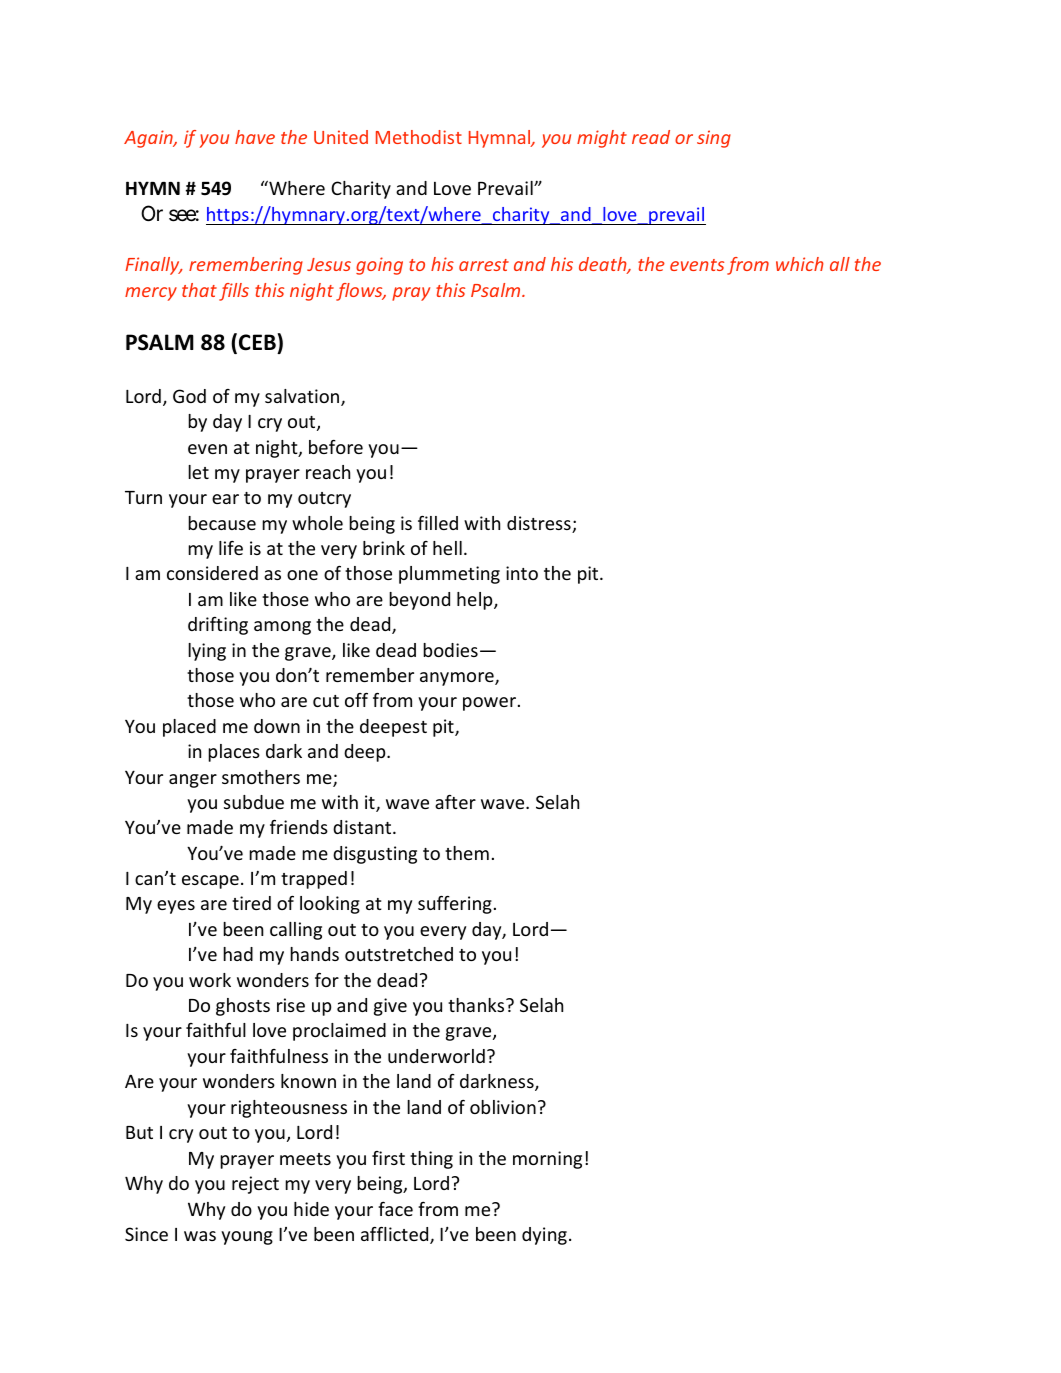 The height and width of the screenshot is (1373, 1061). Describe the element at coordinates (714, 139) in the screenshot. I see `sing` at that location.
